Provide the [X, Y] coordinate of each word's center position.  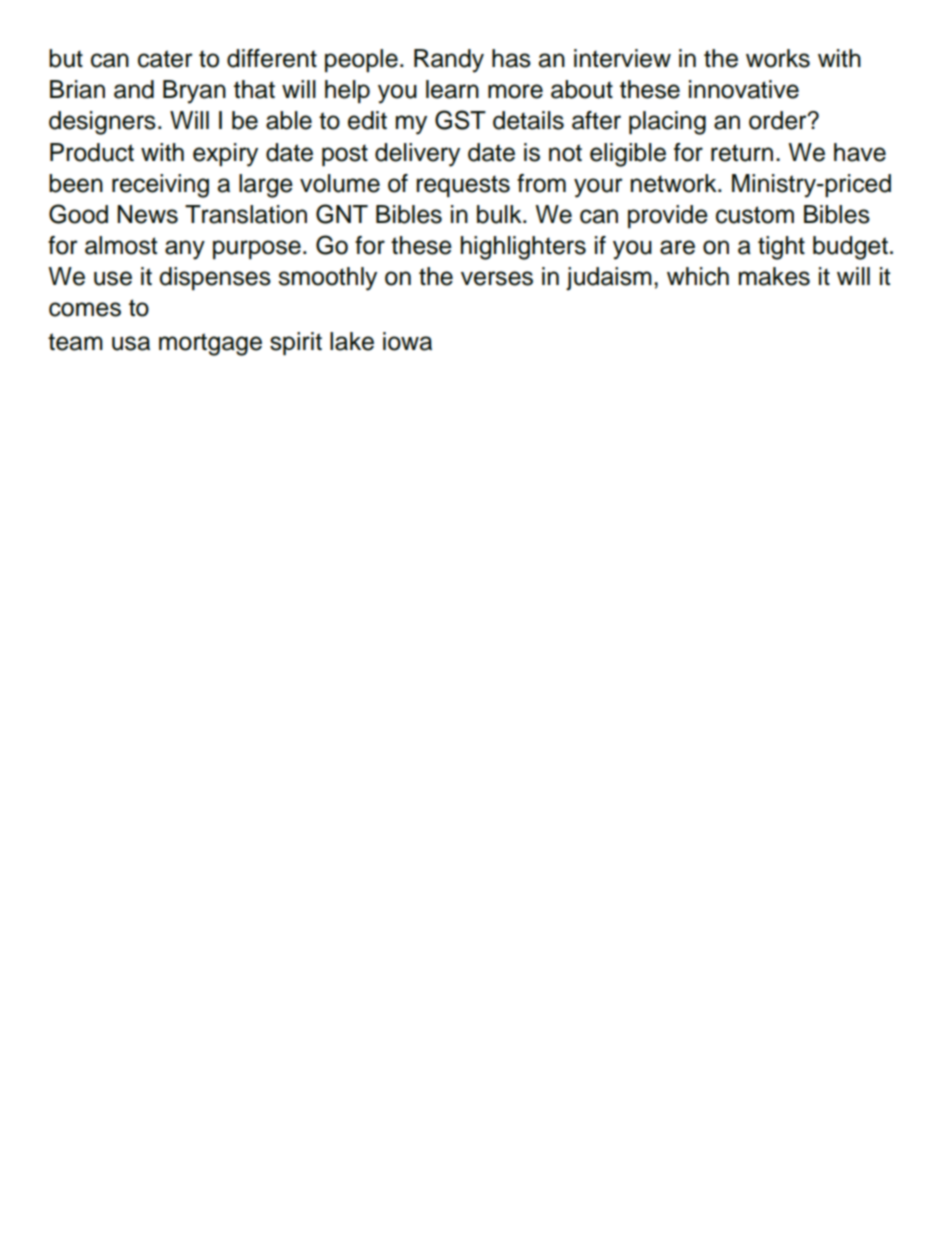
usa [131, 343]
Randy [449, 61]
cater [165, 59]
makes [774, 276]
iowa [407, 341]
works [778, 58]
